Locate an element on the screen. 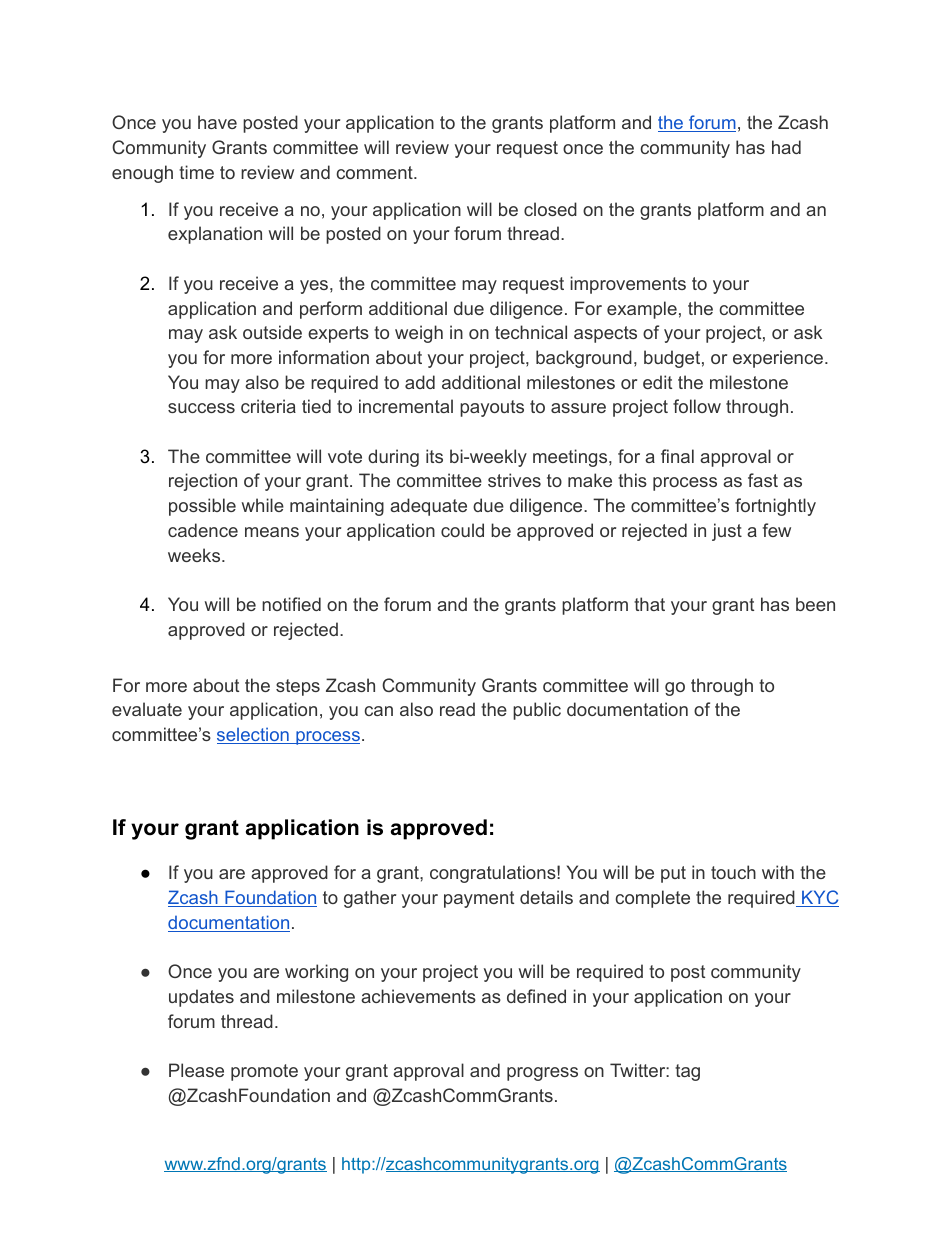 The height and width of the screenshot is (1233, 952). public is located at coordinates (537, 711).
